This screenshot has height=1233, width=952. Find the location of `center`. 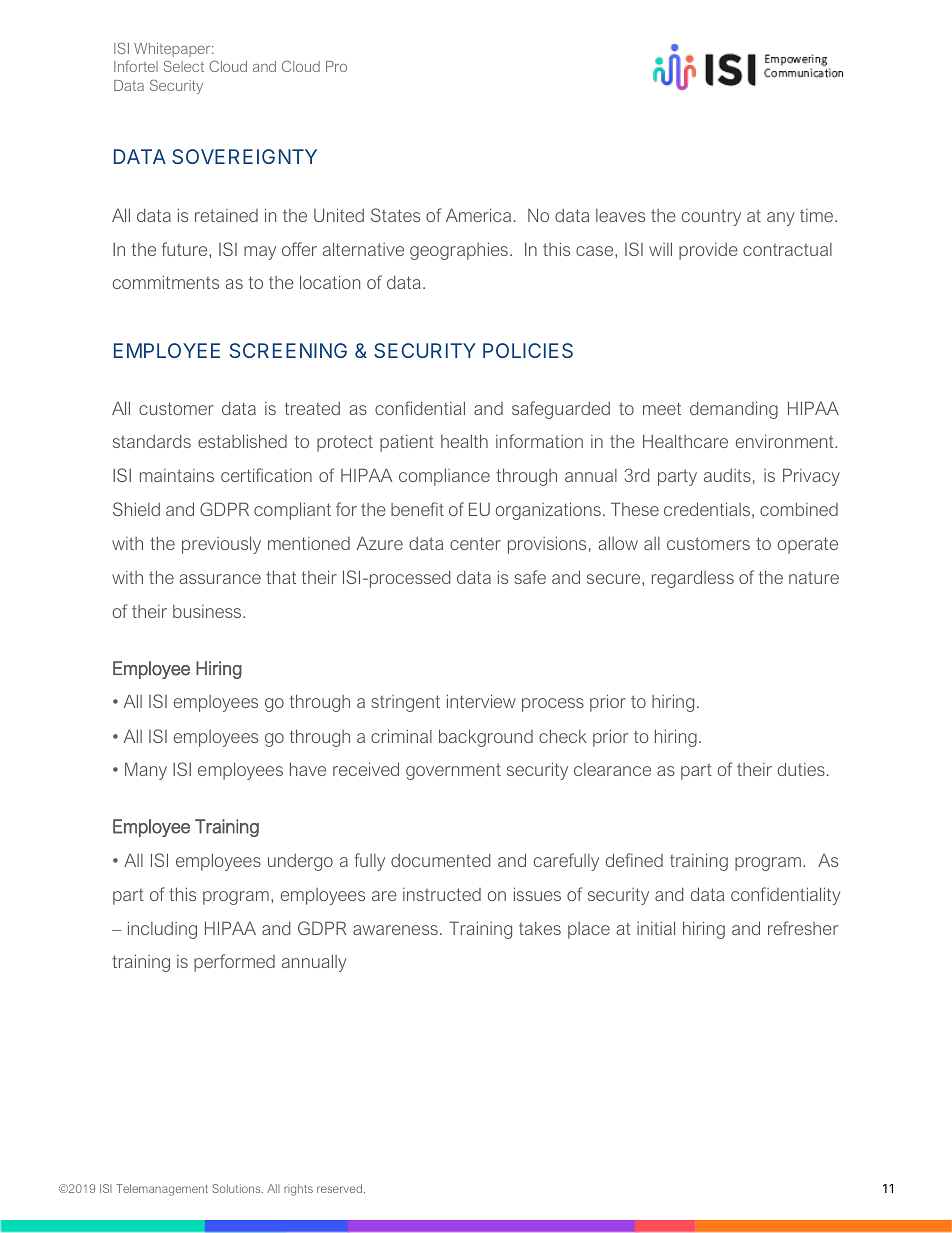

center is located at coordinates (475, 543).
